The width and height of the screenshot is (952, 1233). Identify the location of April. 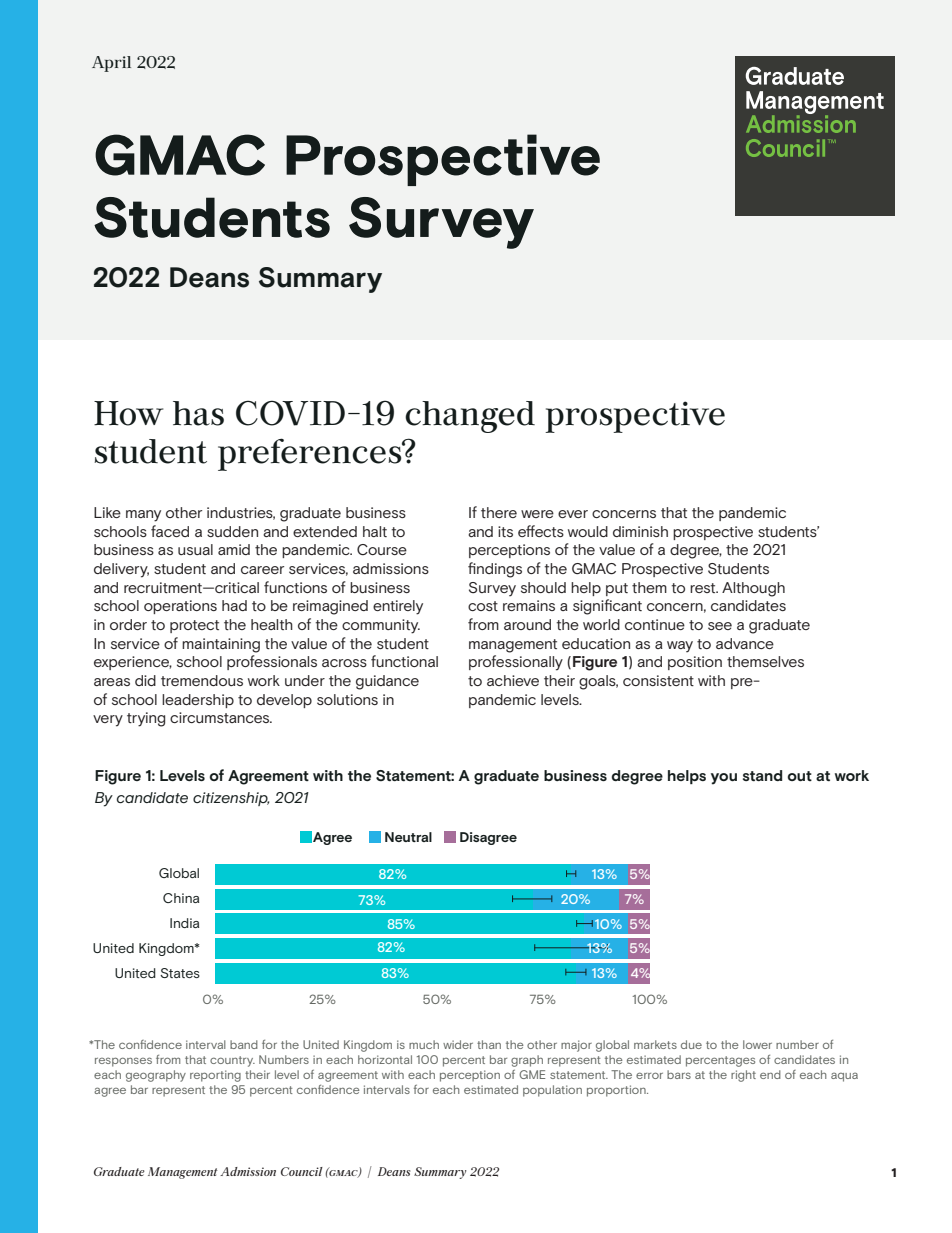
(111, 64).
